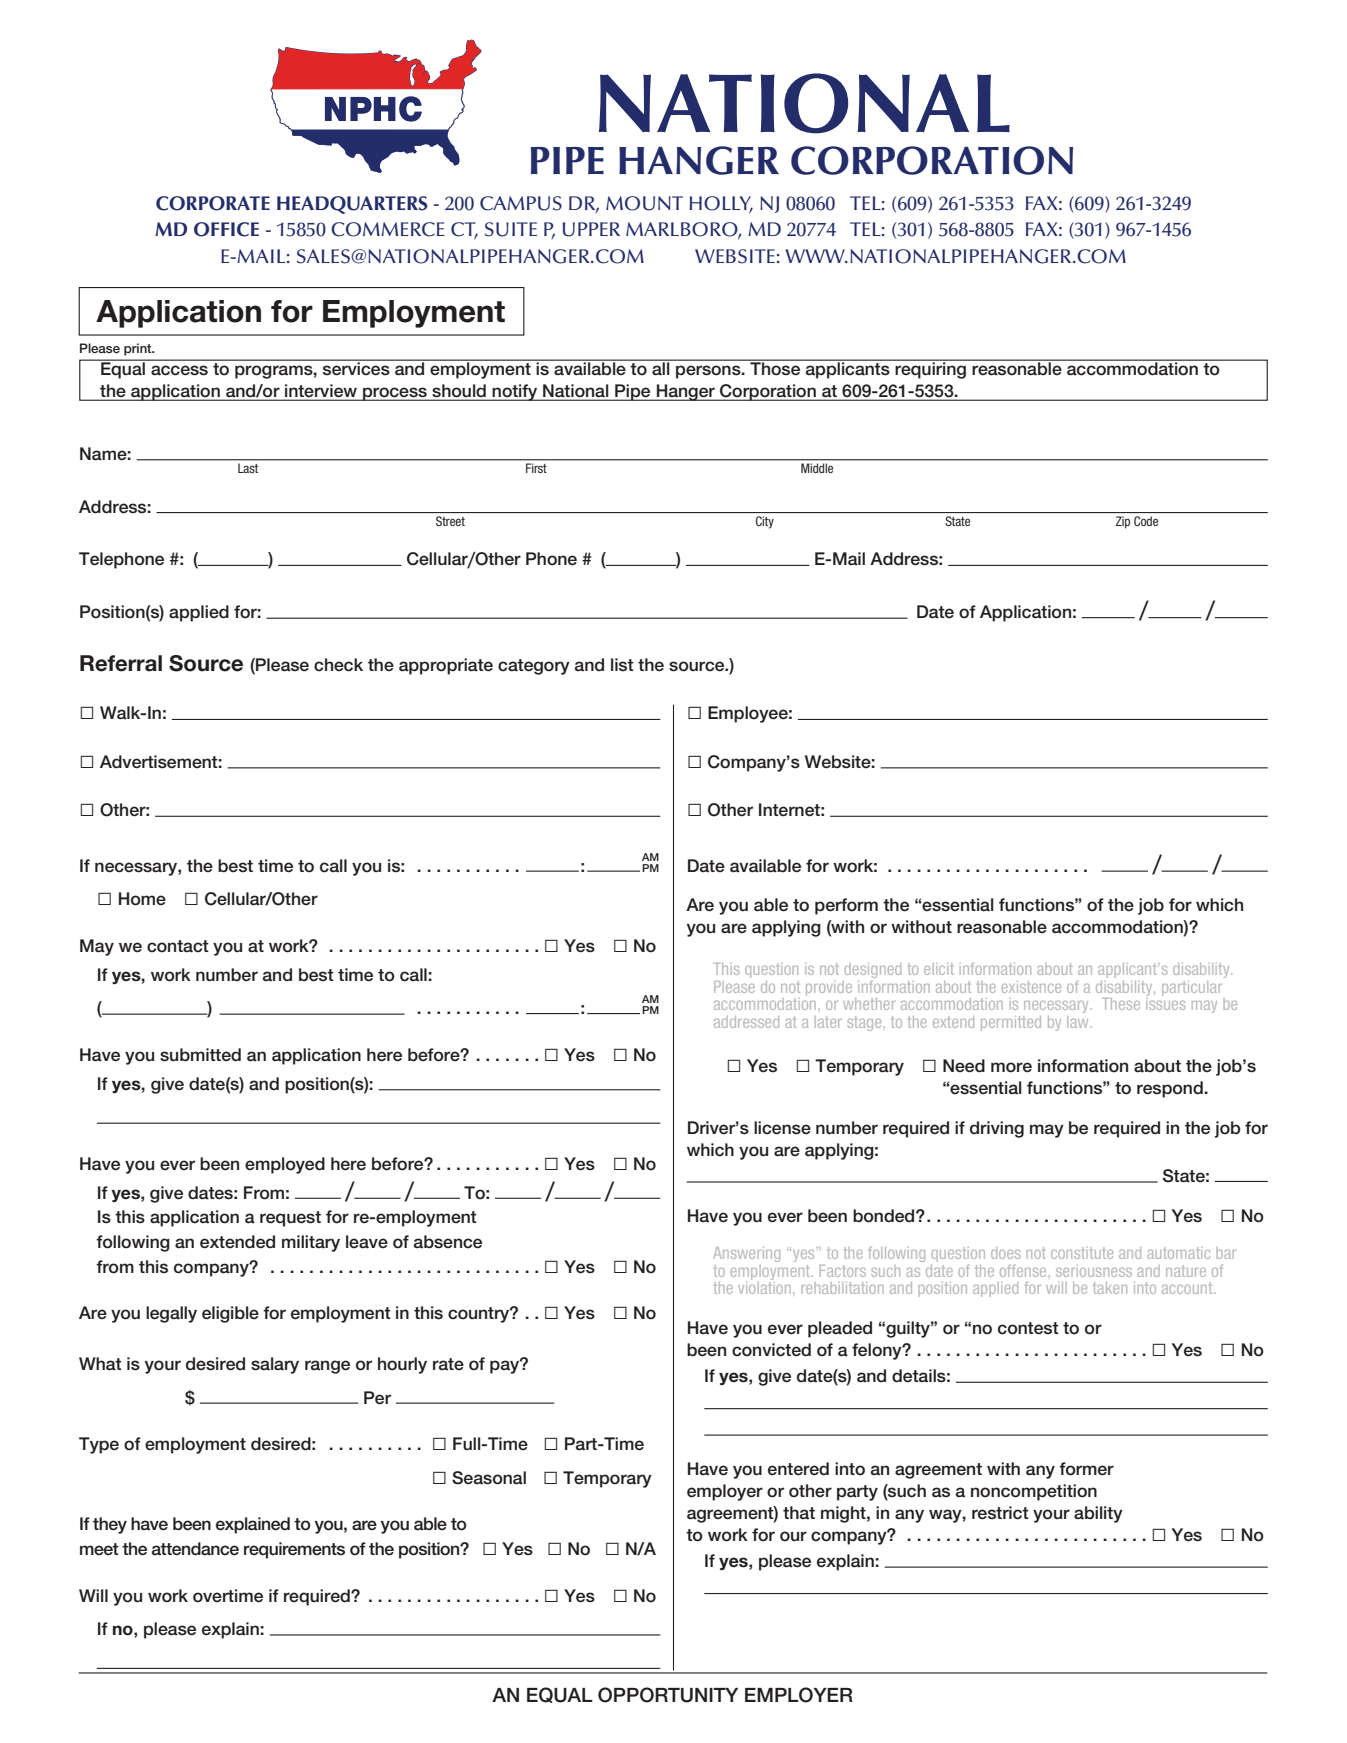  Describe the element at coordinates (178, 946) in the document. I see `contact` at that location.
